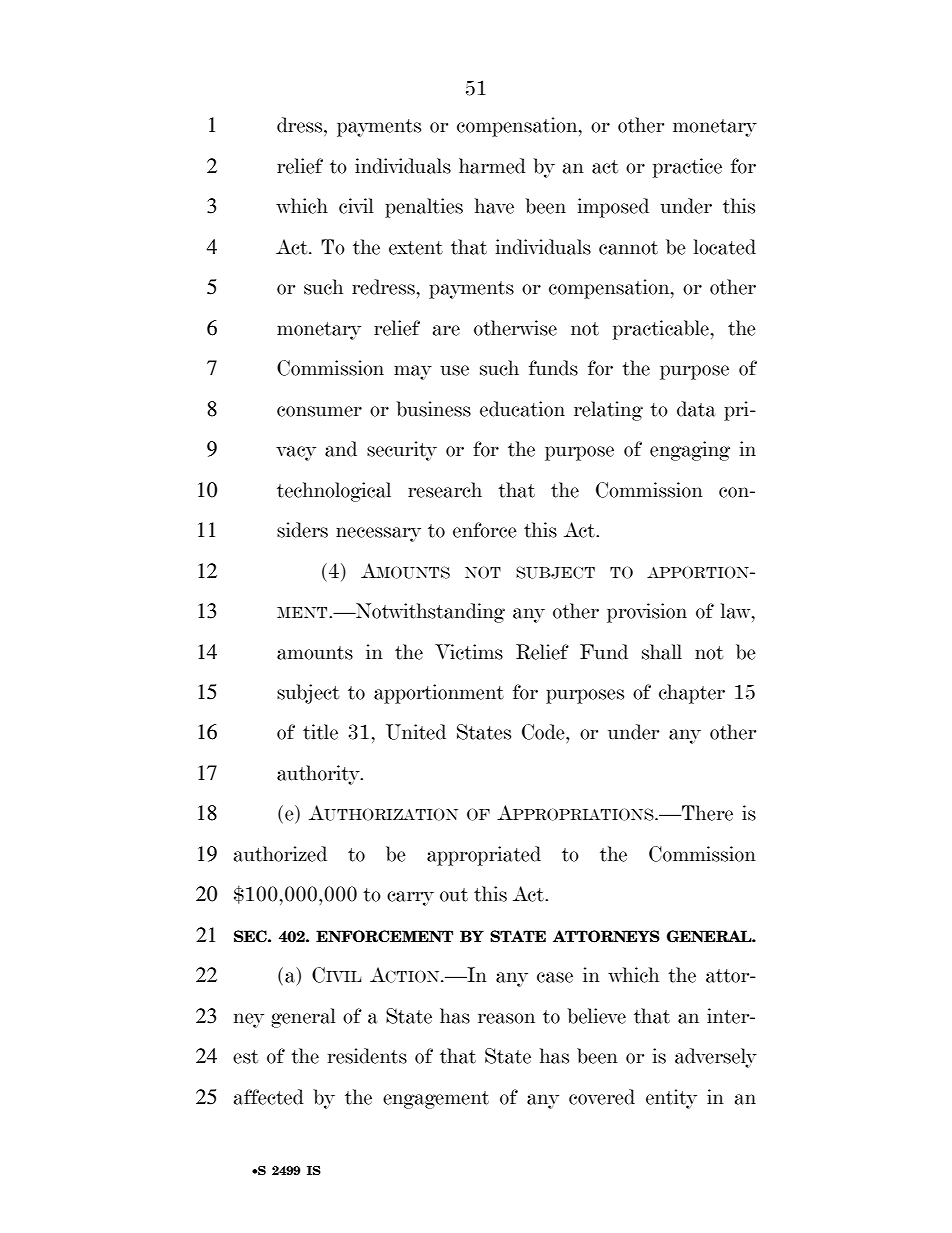 Image resolution: width=952 pixels, height=1233 pixels. What do you see at coordinates (506, 1018) in the page?
I see `reason` at bounding box center [506, 1018].
